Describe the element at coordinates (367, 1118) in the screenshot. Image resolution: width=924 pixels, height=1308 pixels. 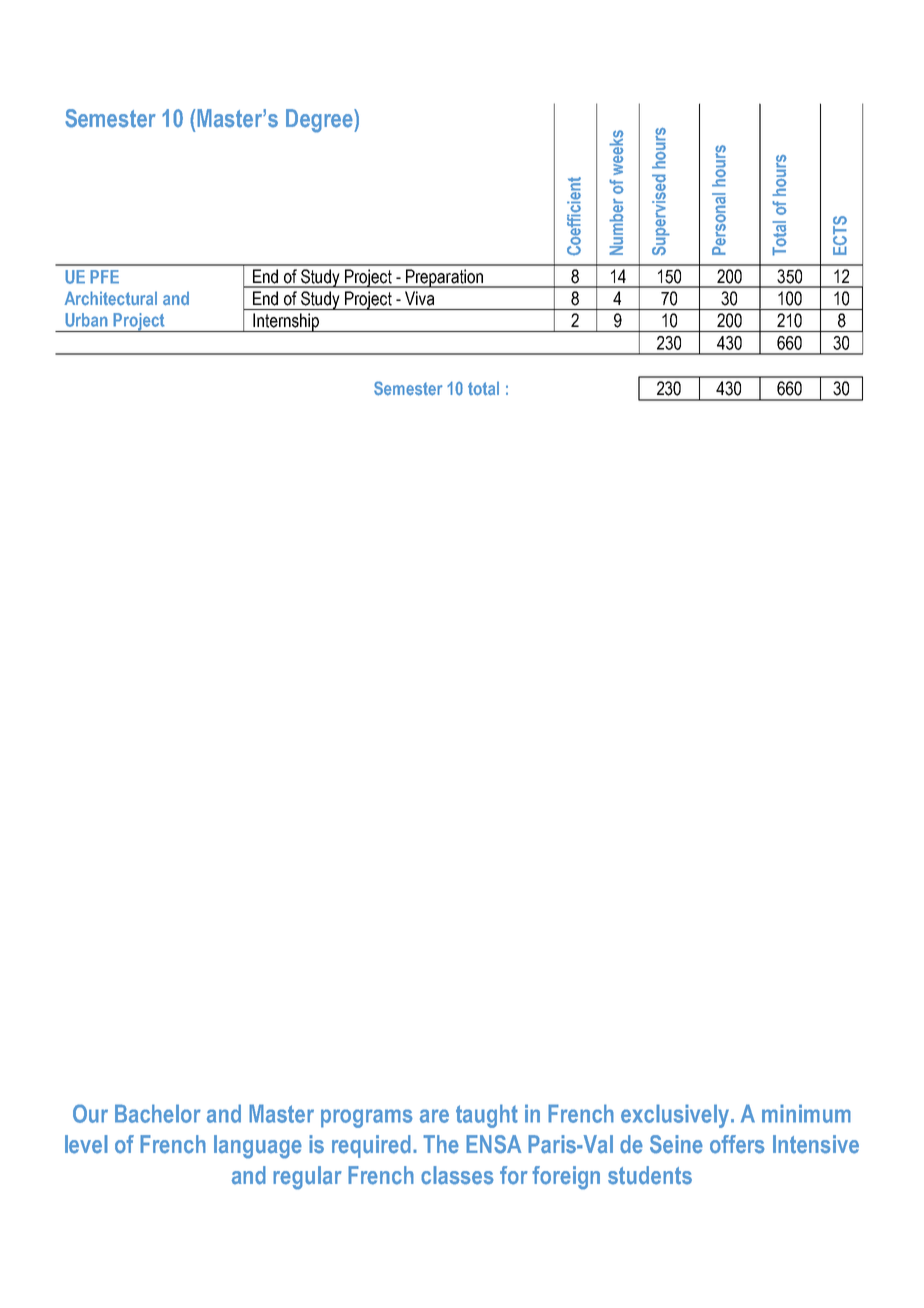
I see `programs` at that location.
